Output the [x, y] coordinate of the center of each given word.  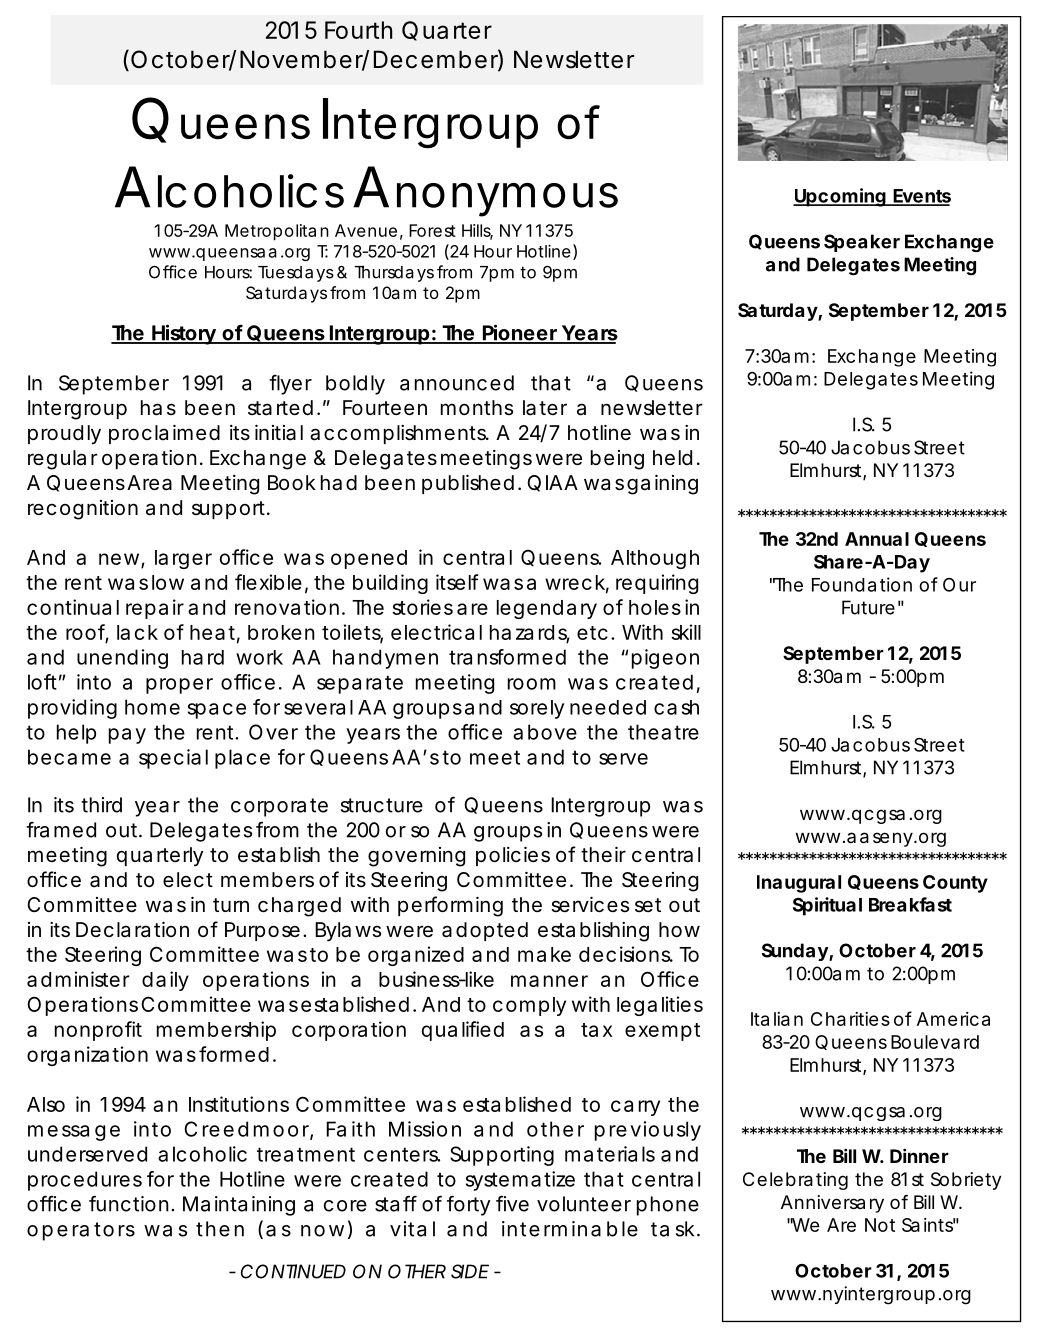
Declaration [132, 930]
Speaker [862, 243]
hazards [530, 633]
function [129, 1203]
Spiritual [827, 906]
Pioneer [520, 333]
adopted [485, 931]
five [512, 1203]
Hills [477, 231]
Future [868, 607]
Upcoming [840, 197]
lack [137, 632]
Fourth [358, 30]
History [183, 334]
